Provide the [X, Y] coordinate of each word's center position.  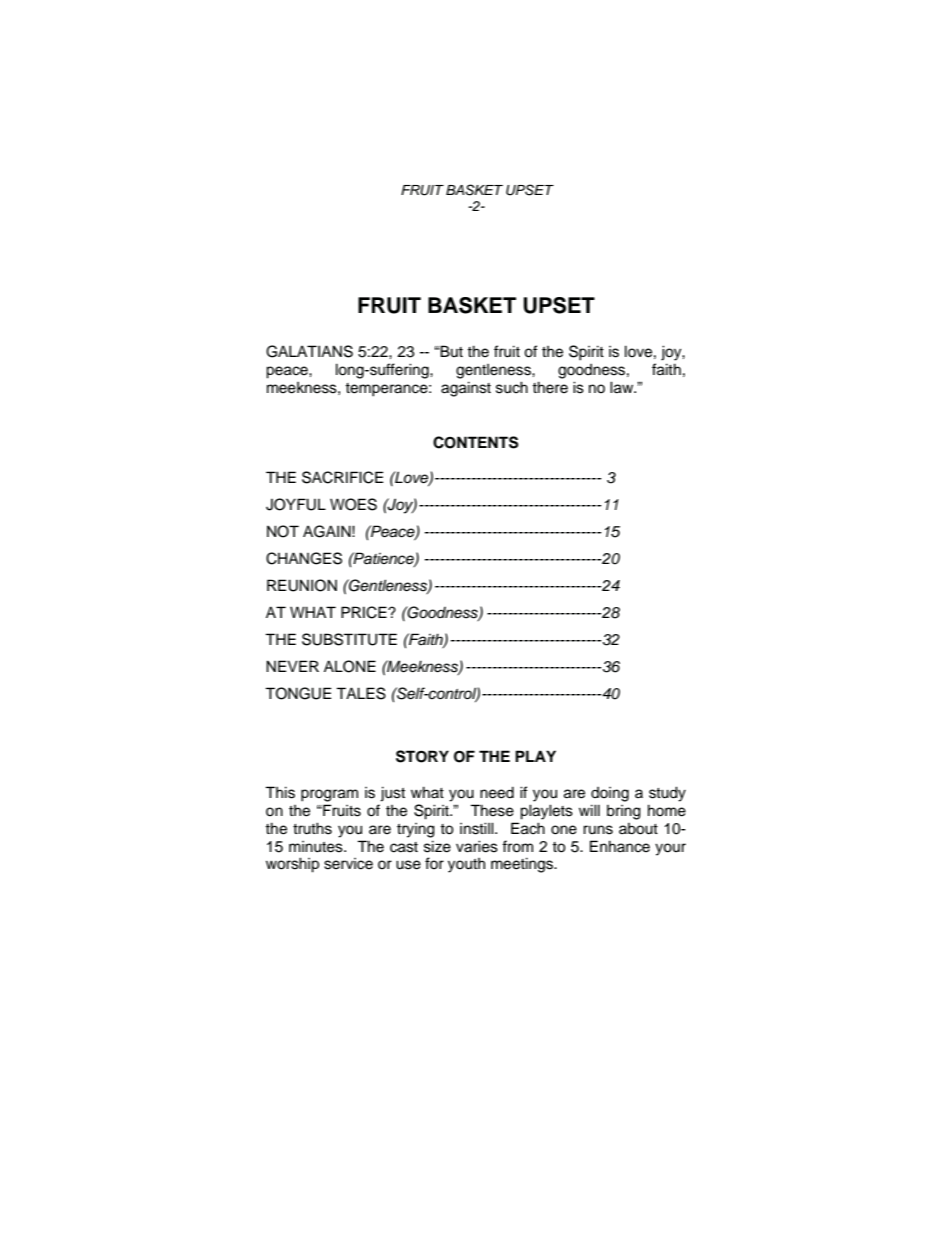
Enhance [620, 846]
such [512, 387]
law [623, 387]
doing [610, 794]
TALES [361, 693]
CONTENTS [476, 442]
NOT [283, 531]
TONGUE [298, 693]
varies [477, 846]
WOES [353, 504]
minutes [317, 847]
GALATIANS [309, 351]
